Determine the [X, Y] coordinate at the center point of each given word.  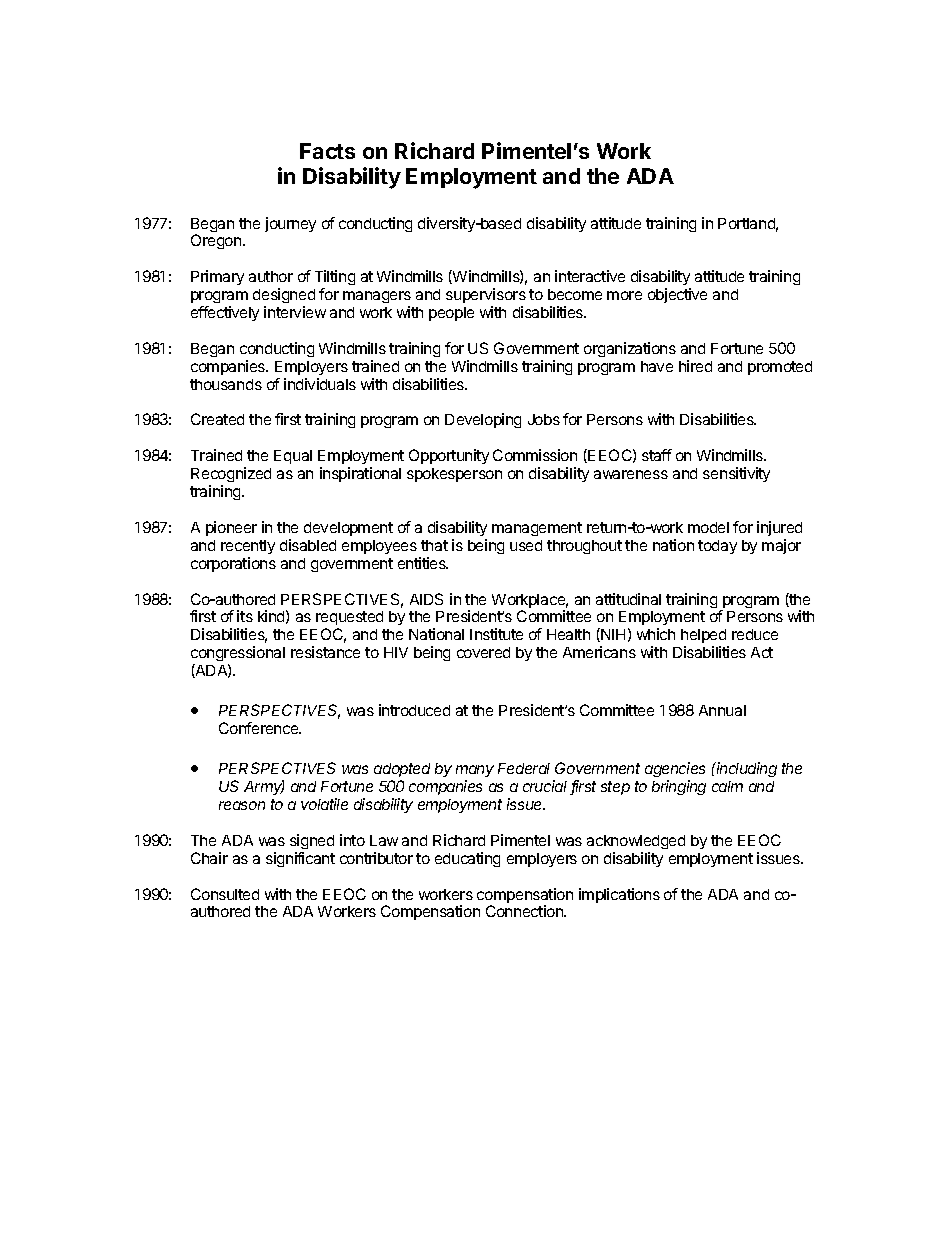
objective [677, 295]
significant [300, 859]
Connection [526, 911]
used [526, 545]
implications [619, 895]
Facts [327, 151]
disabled [308, 545]
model [708, 527]
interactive [590, 276]
